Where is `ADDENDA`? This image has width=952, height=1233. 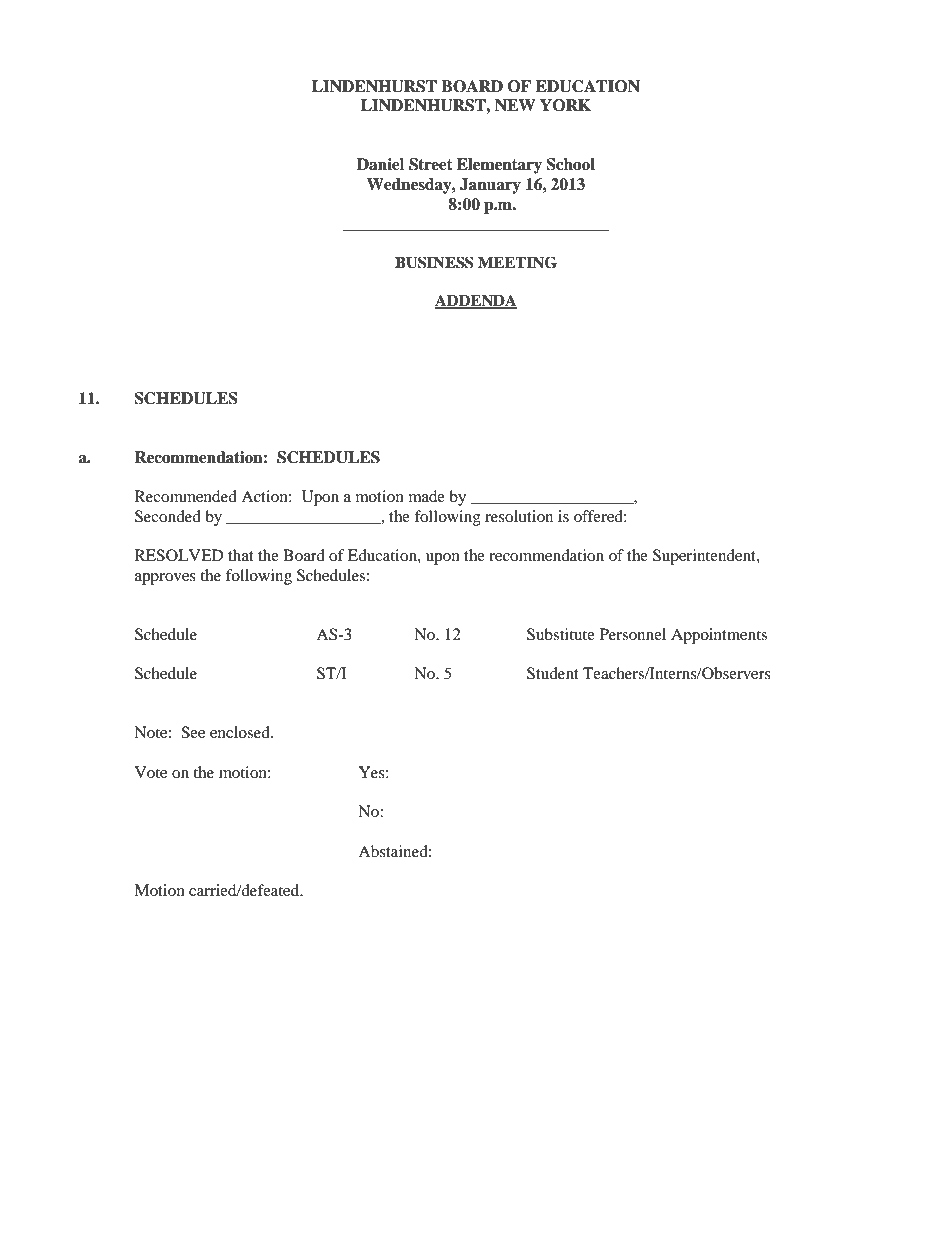 ADDENDA is located at coordinates (476, 301).
